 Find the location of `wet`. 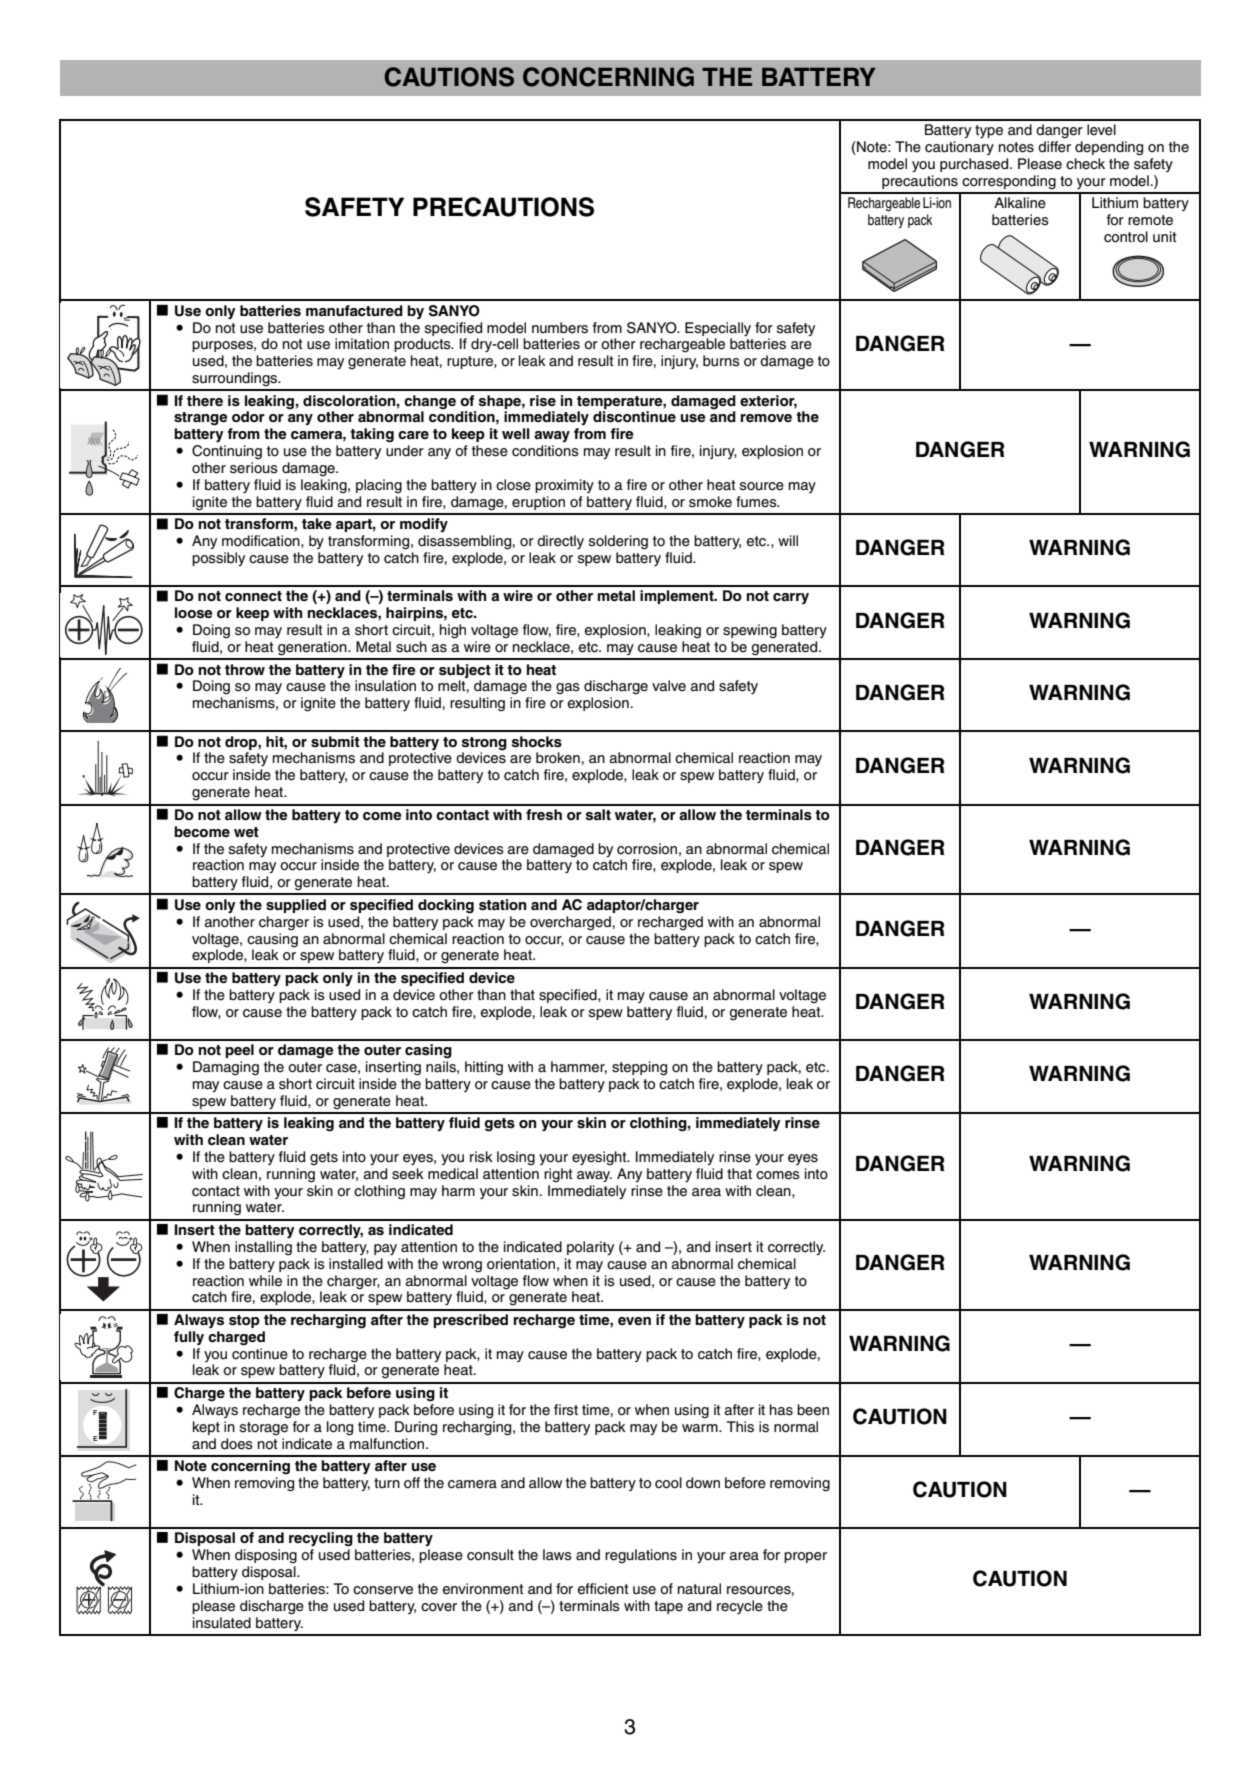

wet is located at coordinates (246, 832).
